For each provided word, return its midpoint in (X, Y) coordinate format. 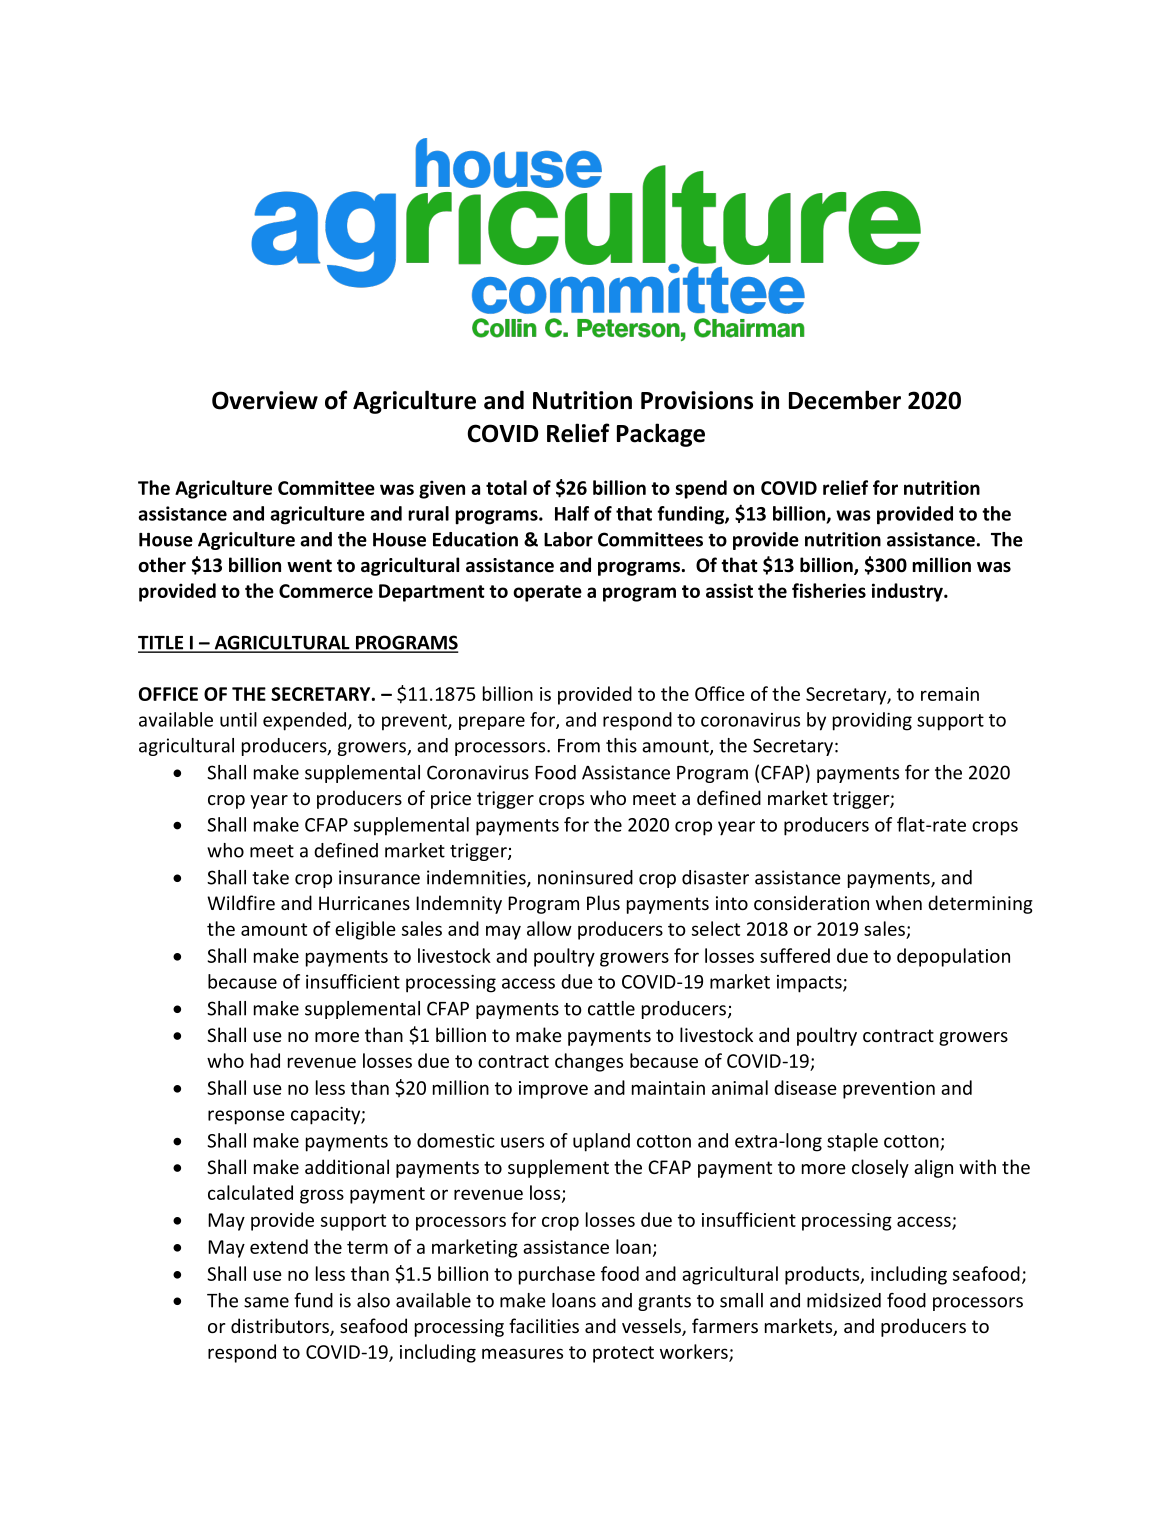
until (238, 719)
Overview (265, 400)
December (845, 400)
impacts (810, 984)
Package (661, 435)
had (265, 1060)
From (579, 746)
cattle (611, 1008)
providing (872, 721)
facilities (544, 1325)
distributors (281, 1327)
